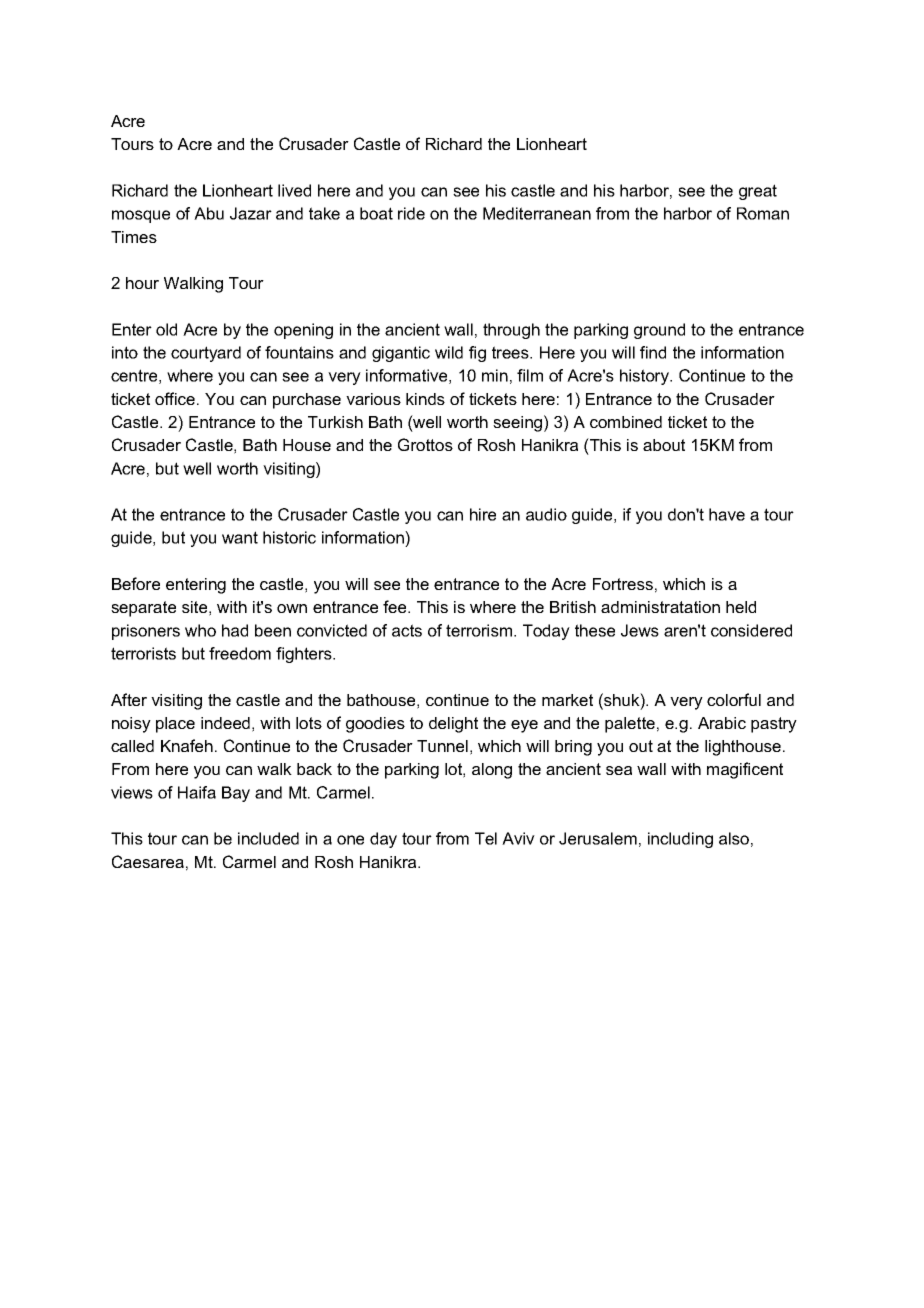 The width and height of the screenshot is (924, 1308). Describe the element at coordinates (763, 213) in the screenshot. I see `Roman` at that location.
